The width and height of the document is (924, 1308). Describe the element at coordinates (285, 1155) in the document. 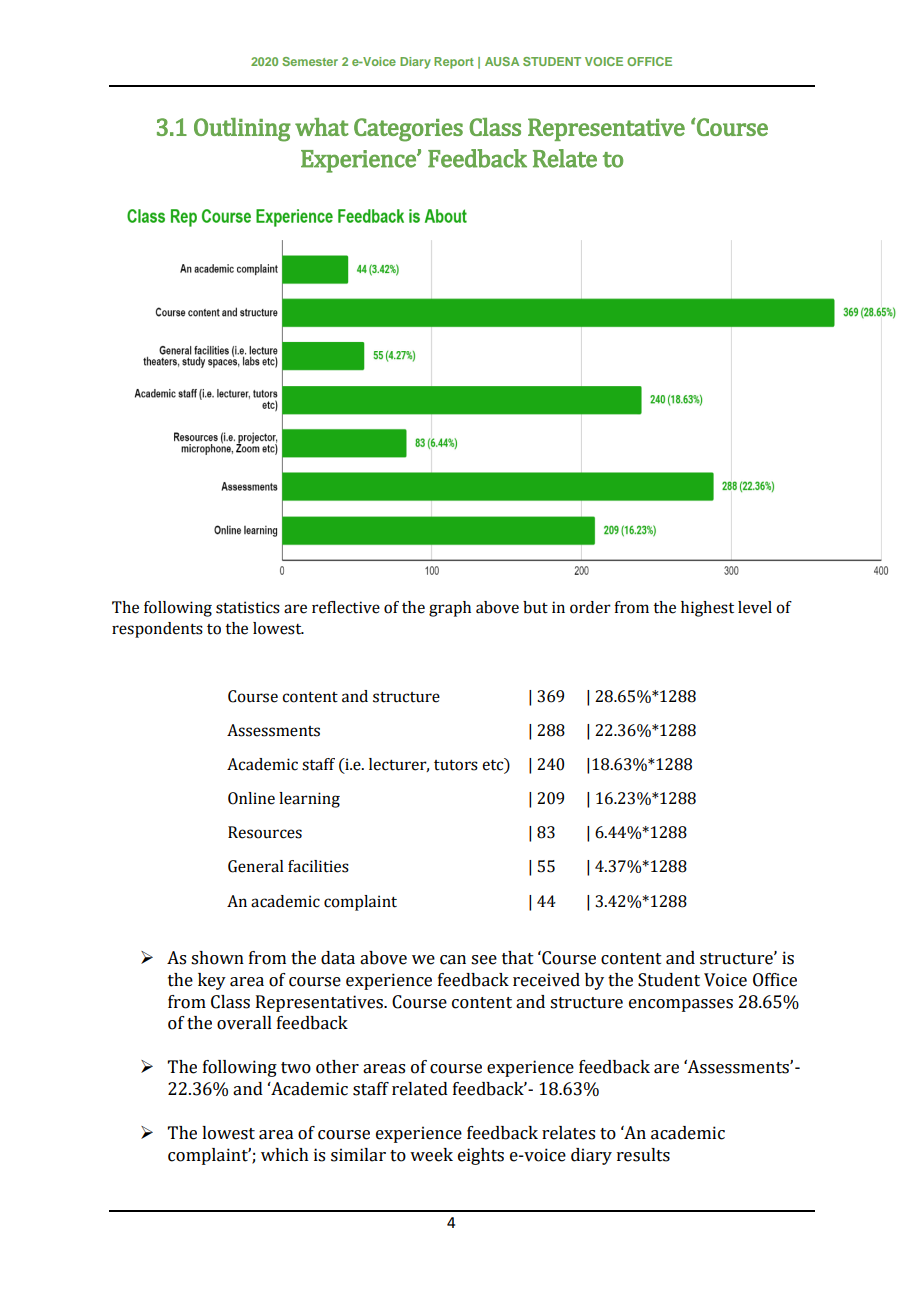

I see `which` at that location.
